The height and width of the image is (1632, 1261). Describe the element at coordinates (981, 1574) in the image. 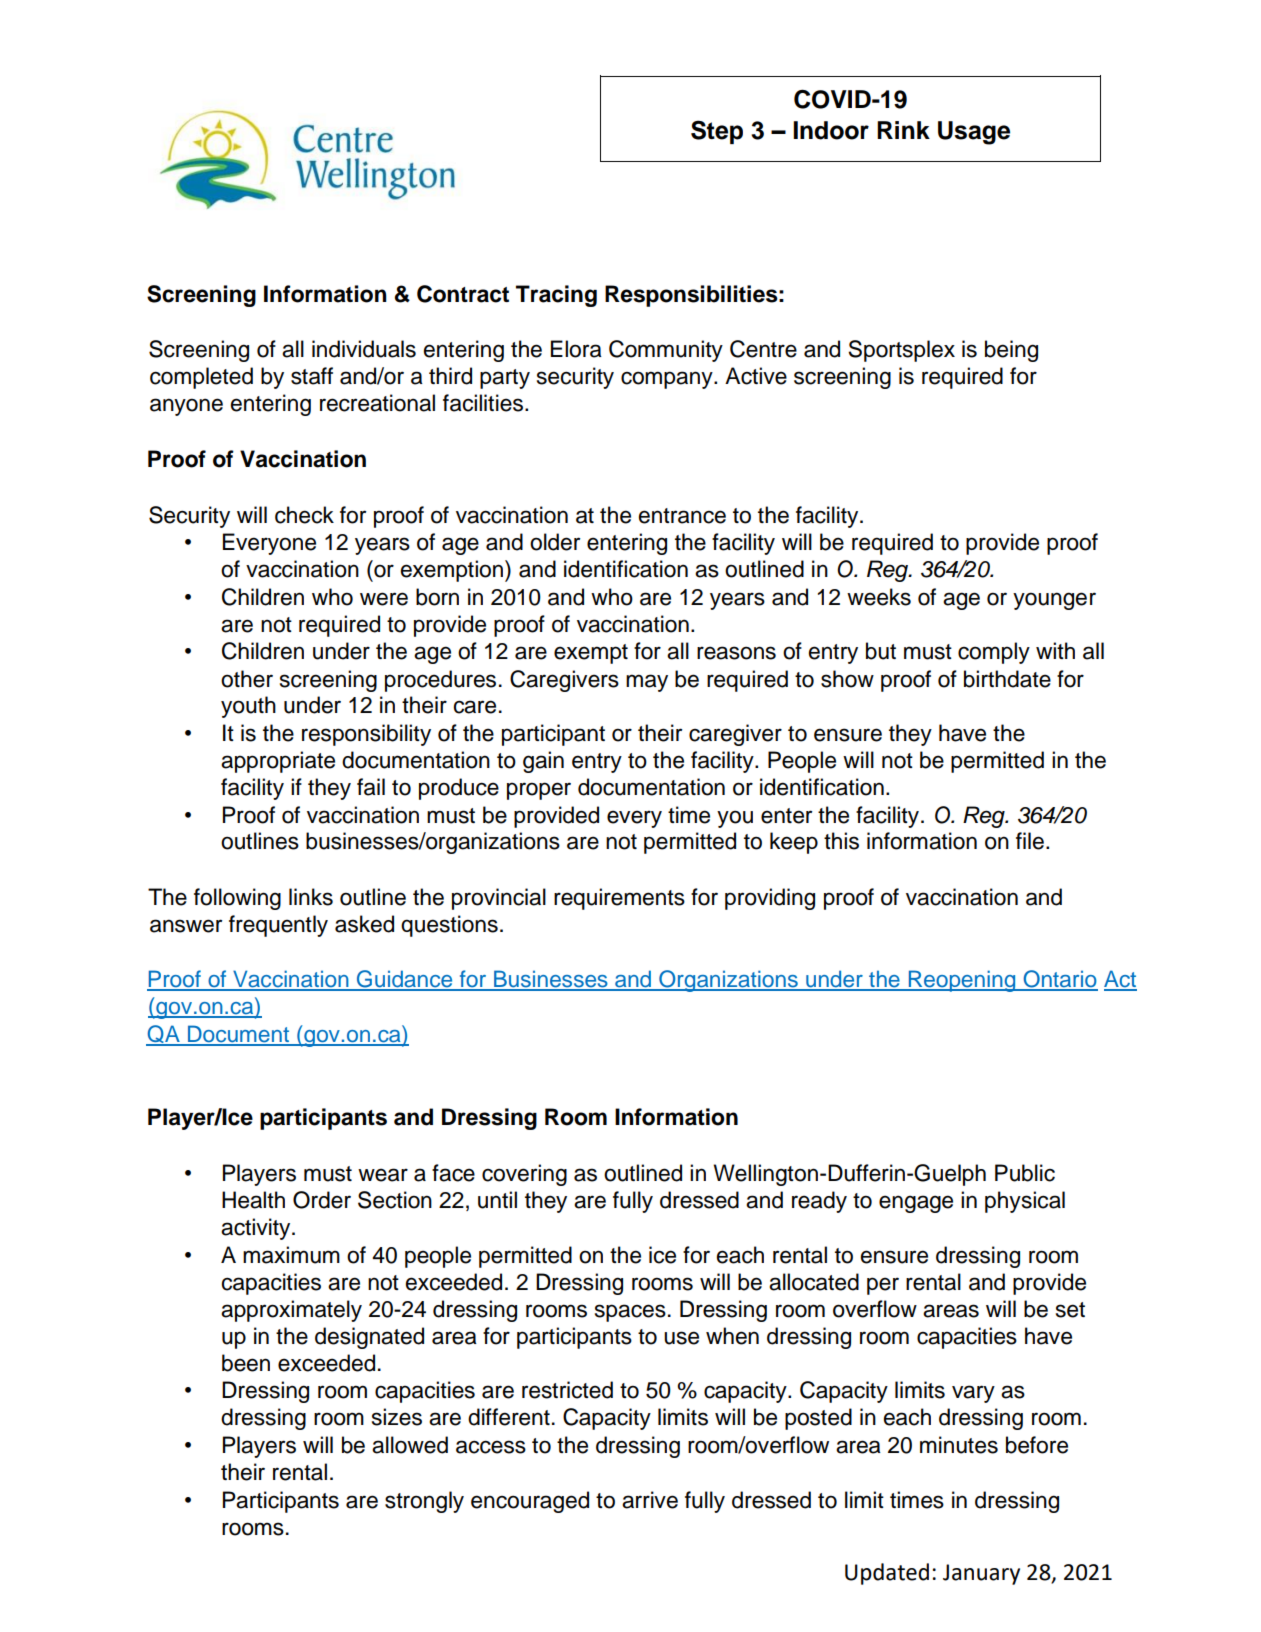

I see `January` at that location.
